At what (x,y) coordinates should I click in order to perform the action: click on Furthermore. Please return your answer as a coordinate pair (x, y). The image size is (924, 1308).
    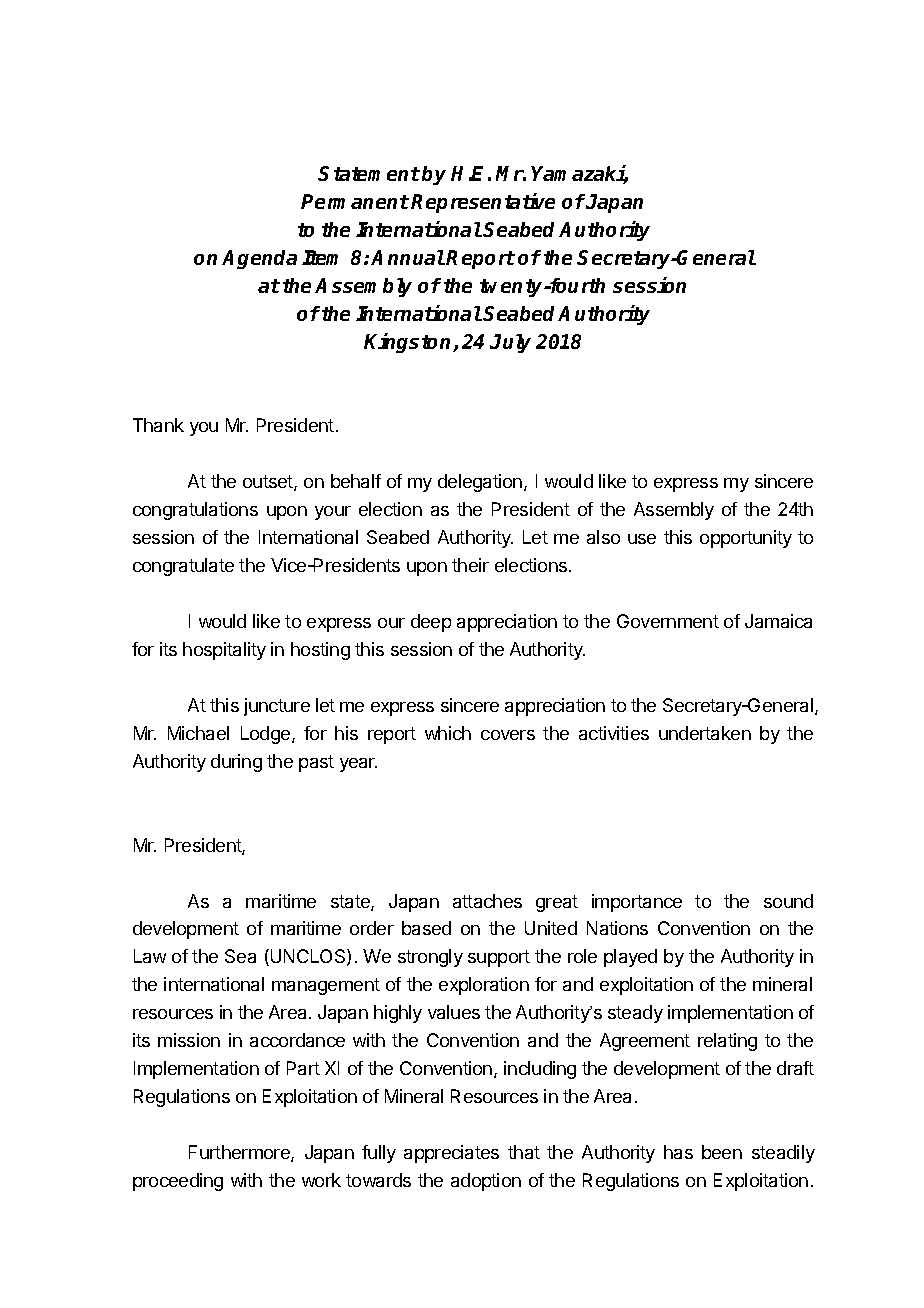
    Looking at the image, I should click on (240, 1153).
